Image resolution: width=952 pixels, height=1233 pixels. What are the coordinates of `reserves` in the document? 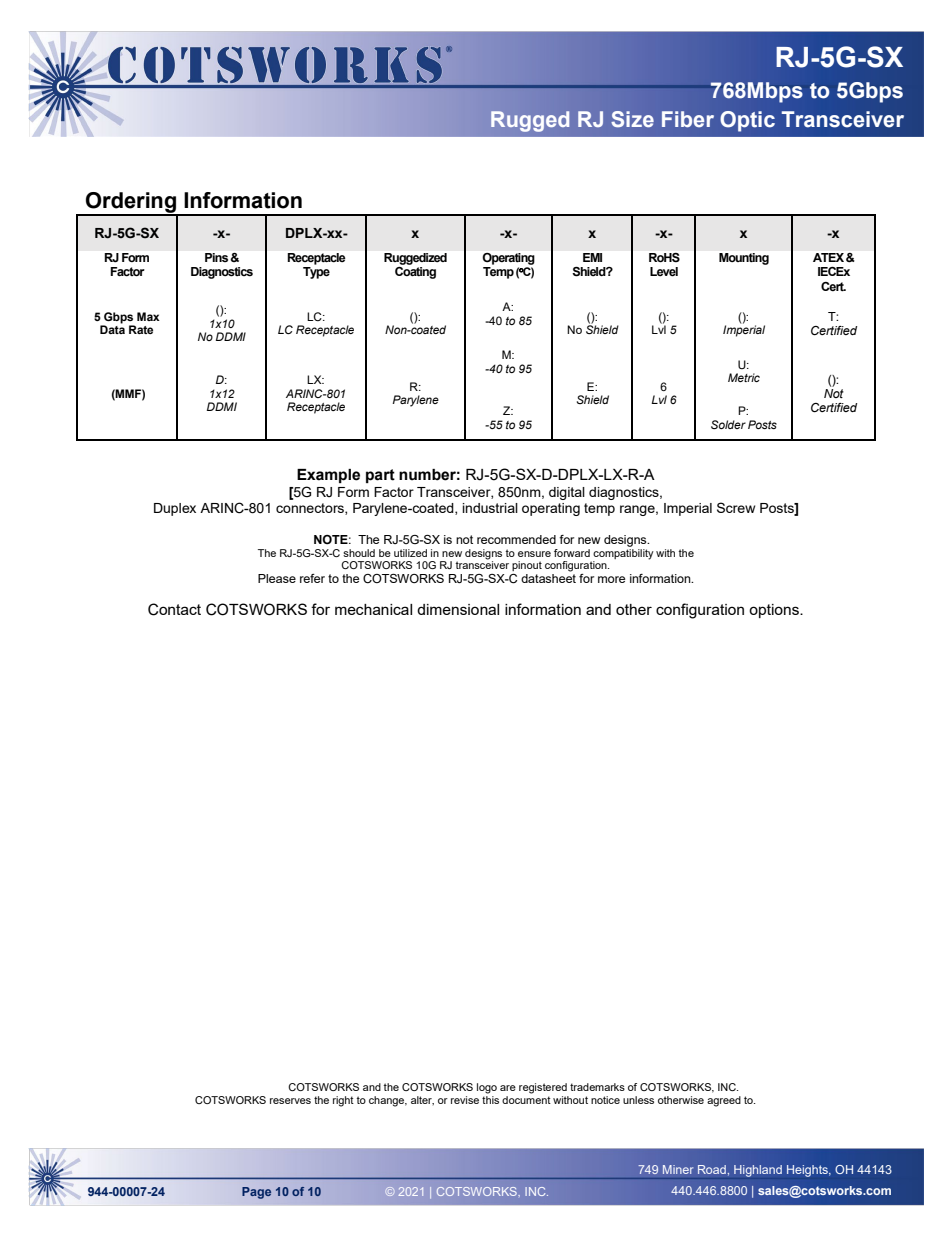 It's located at (290, 1101).
